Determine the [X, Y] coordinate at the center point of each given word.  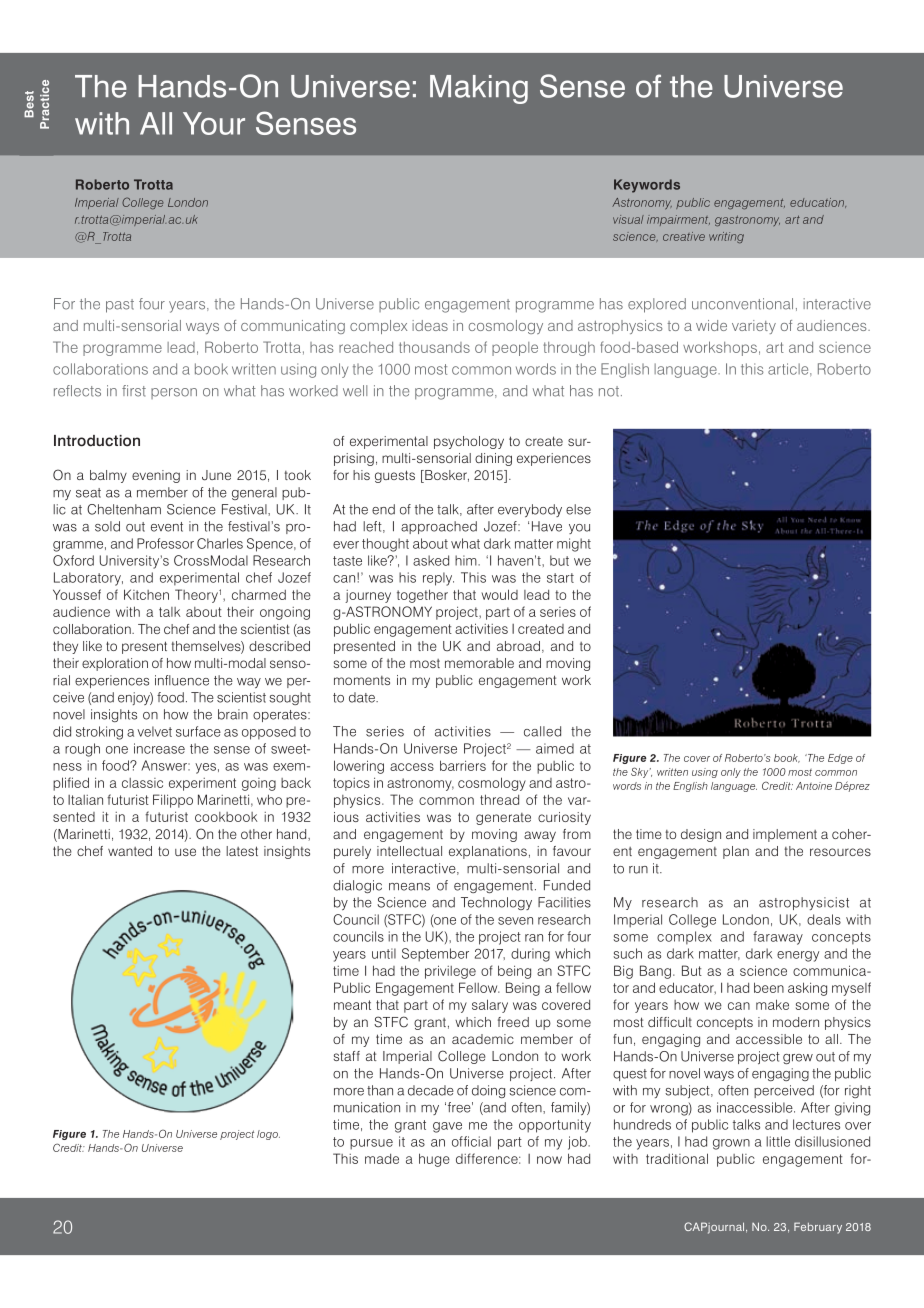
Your [214, 123]
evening [156, 476]
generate [503, 819]
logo [268, 1135]
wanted [130, 851]
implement [785, 835]
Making [479, 89]
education [818, 203]
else [578, 509]
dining [493, 459]
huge [434, 1160]
